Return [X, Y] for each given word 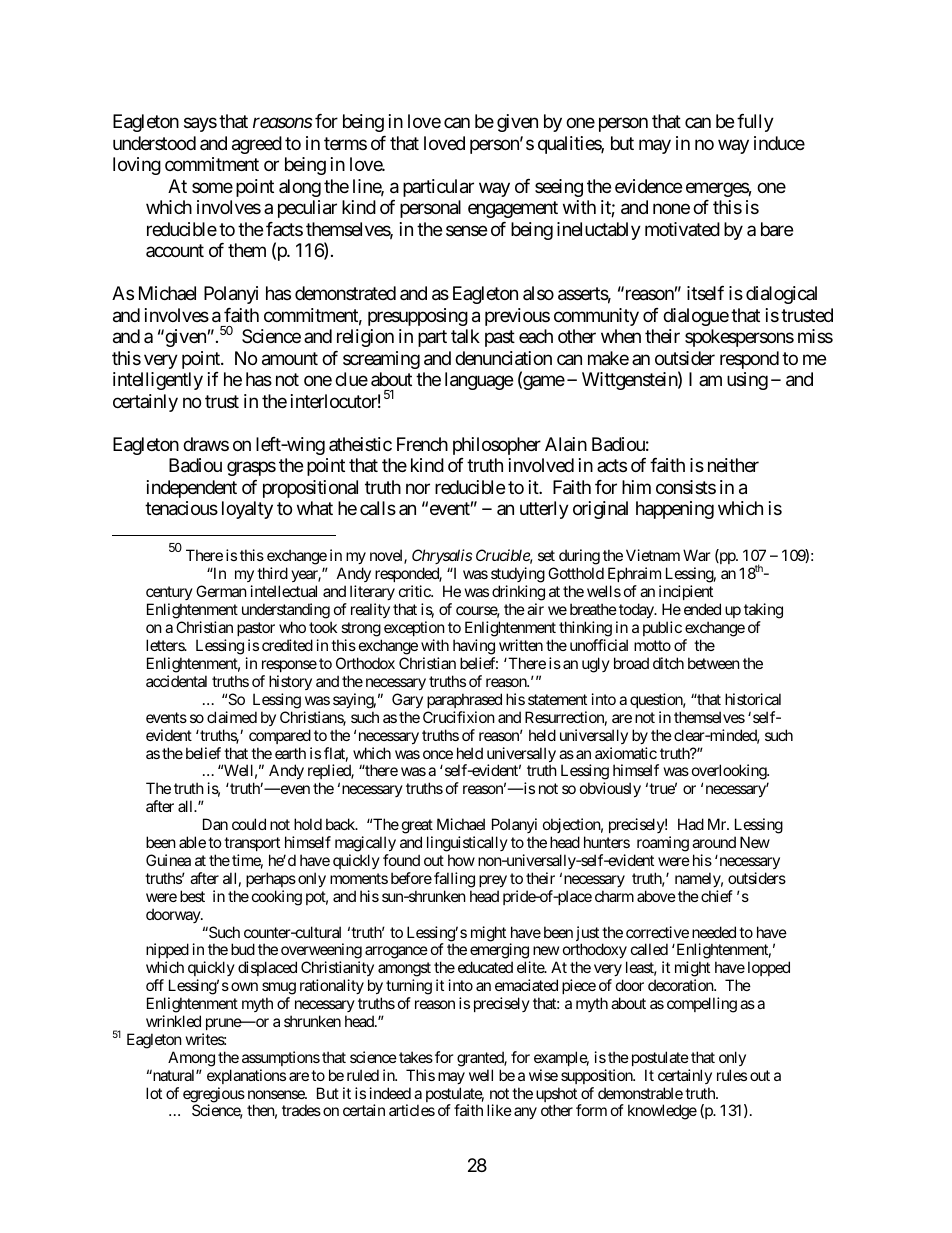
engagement [513, 210]
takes [416, 1057]
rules [732, 1075]
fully [755, 123]
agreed [257, 145]
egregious [214, 1096]
